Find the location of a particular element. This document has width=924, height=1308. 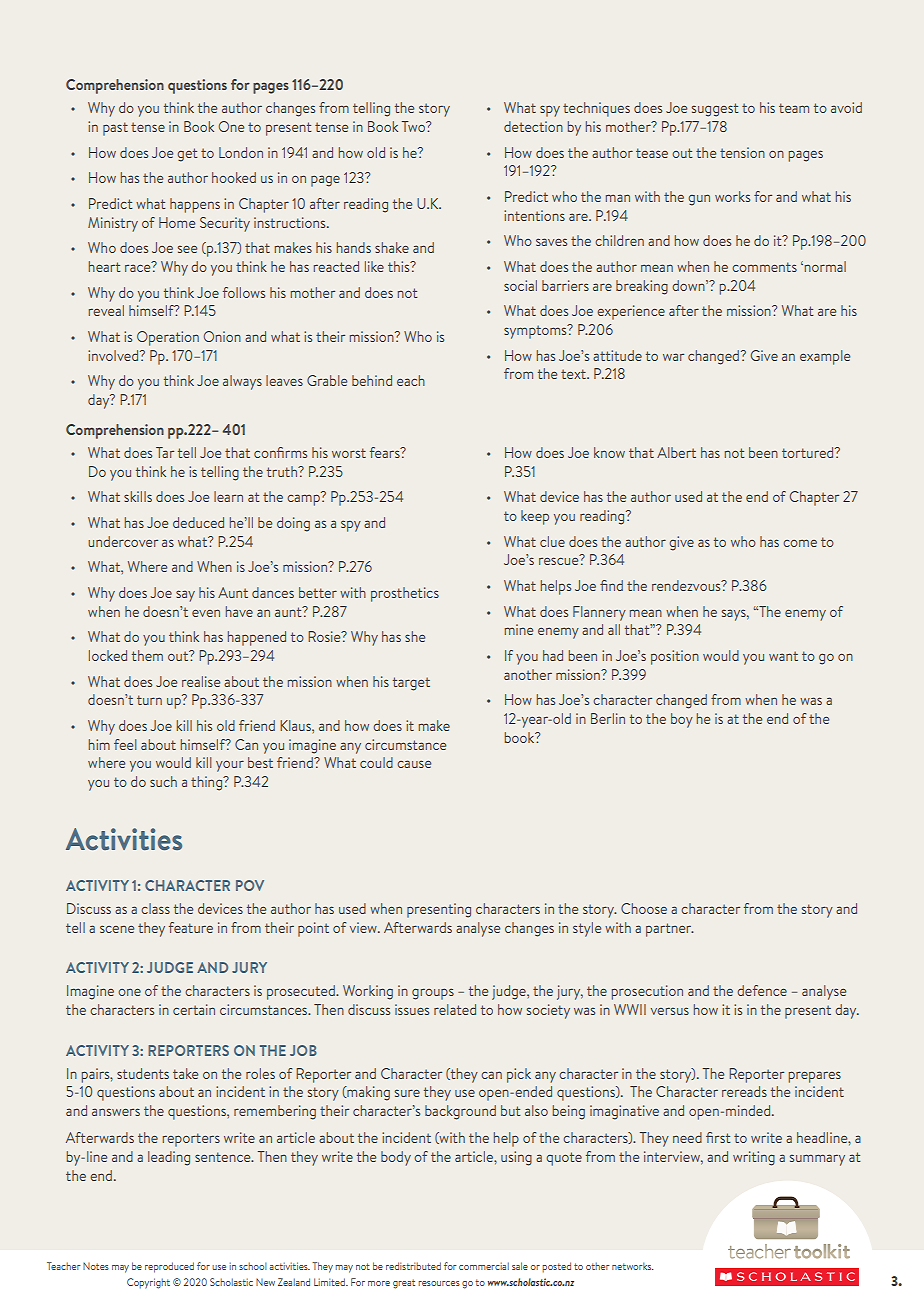

target is located at coordinates (411, 684).
